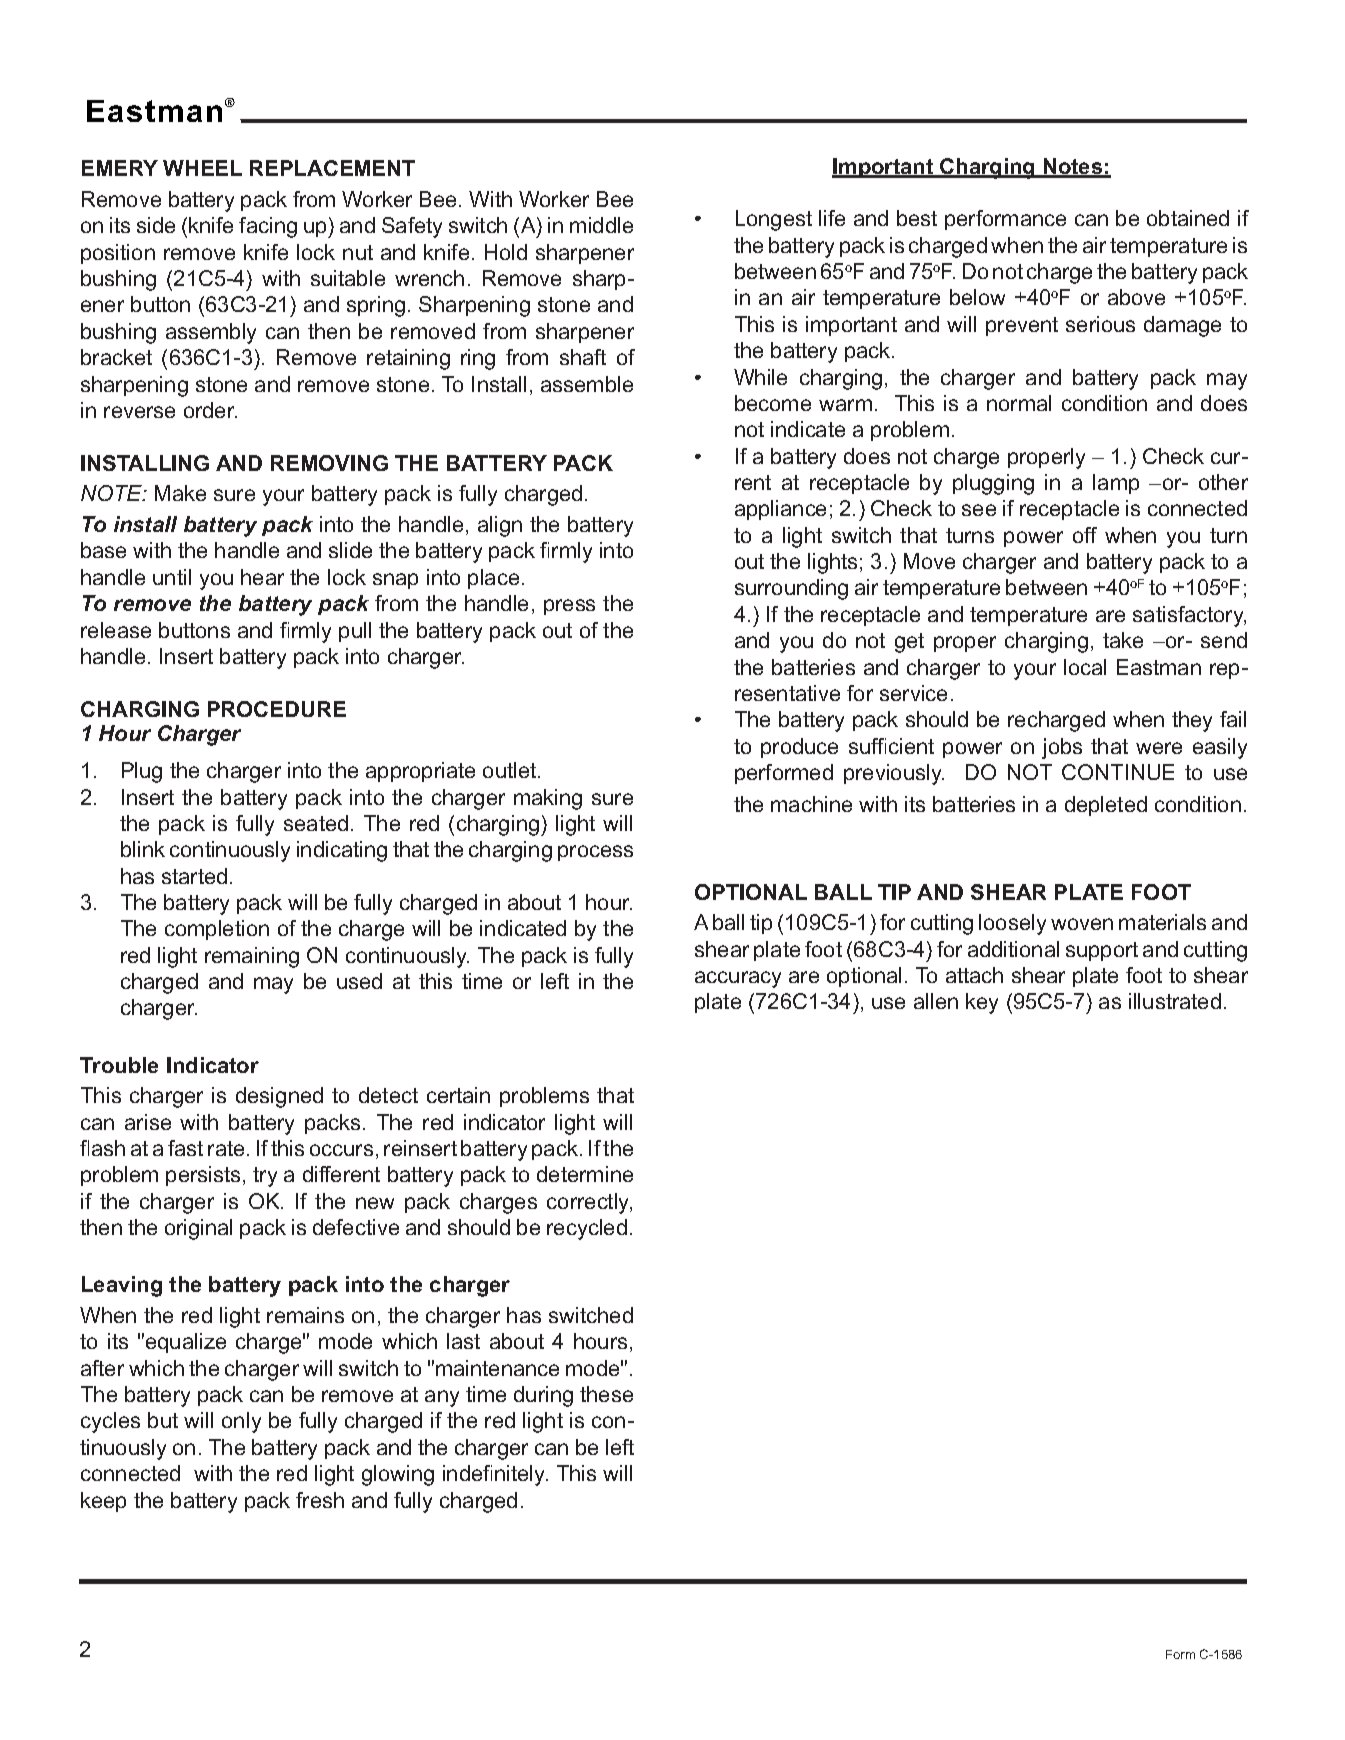  Describe the element at coordinates (495, 1475) in the document. I see `indefinitely` at that location.
